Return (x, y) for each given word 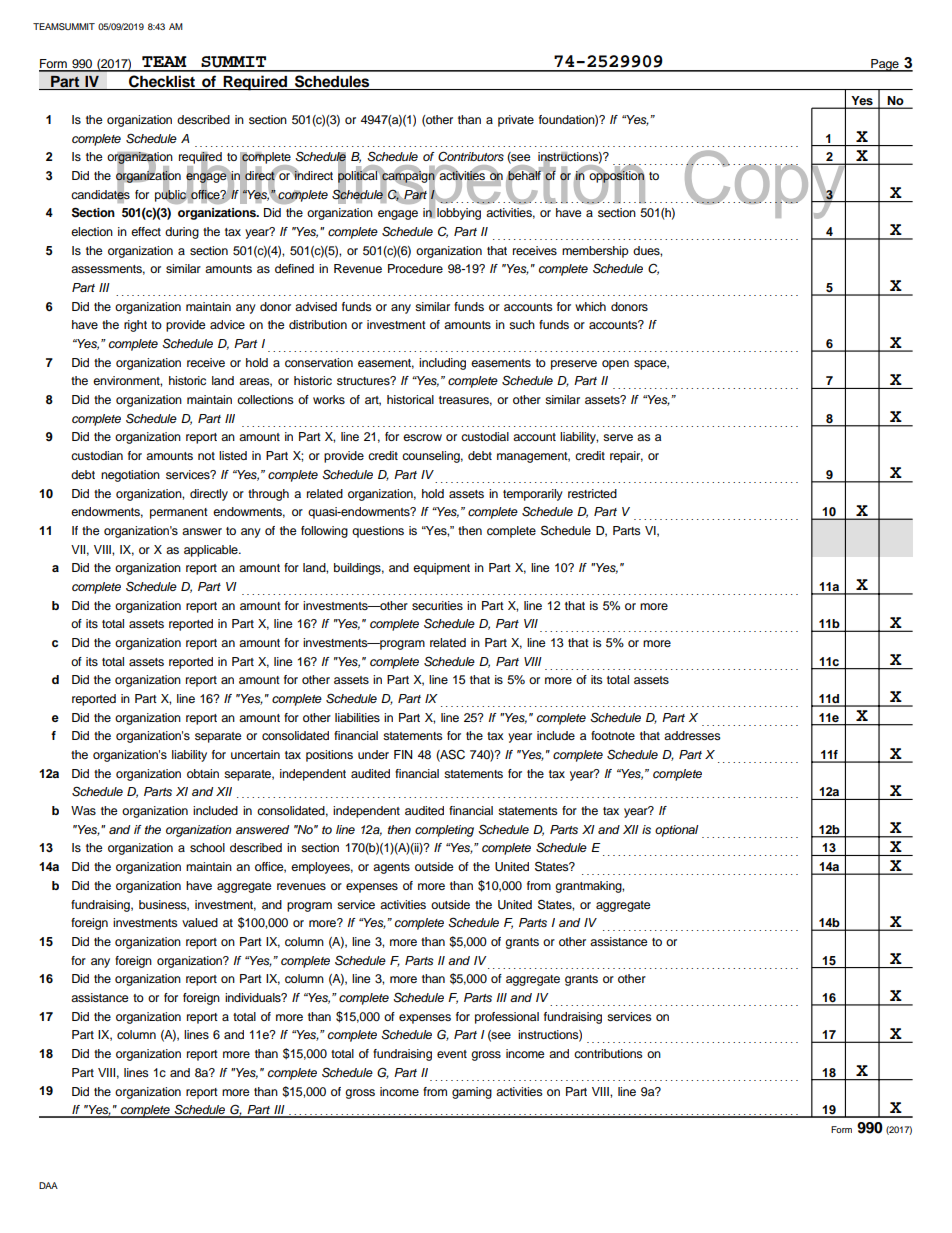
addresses (692, 735)
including (442, 364)
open (615, 365)
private (516, 121)
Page (885, 65)
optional (677, 831)
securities (437, 605)
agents (391, 868)
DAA (48, 1185)
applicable (212, 551)
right (135, 326)
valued (200, 922)
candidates (100, 194)
